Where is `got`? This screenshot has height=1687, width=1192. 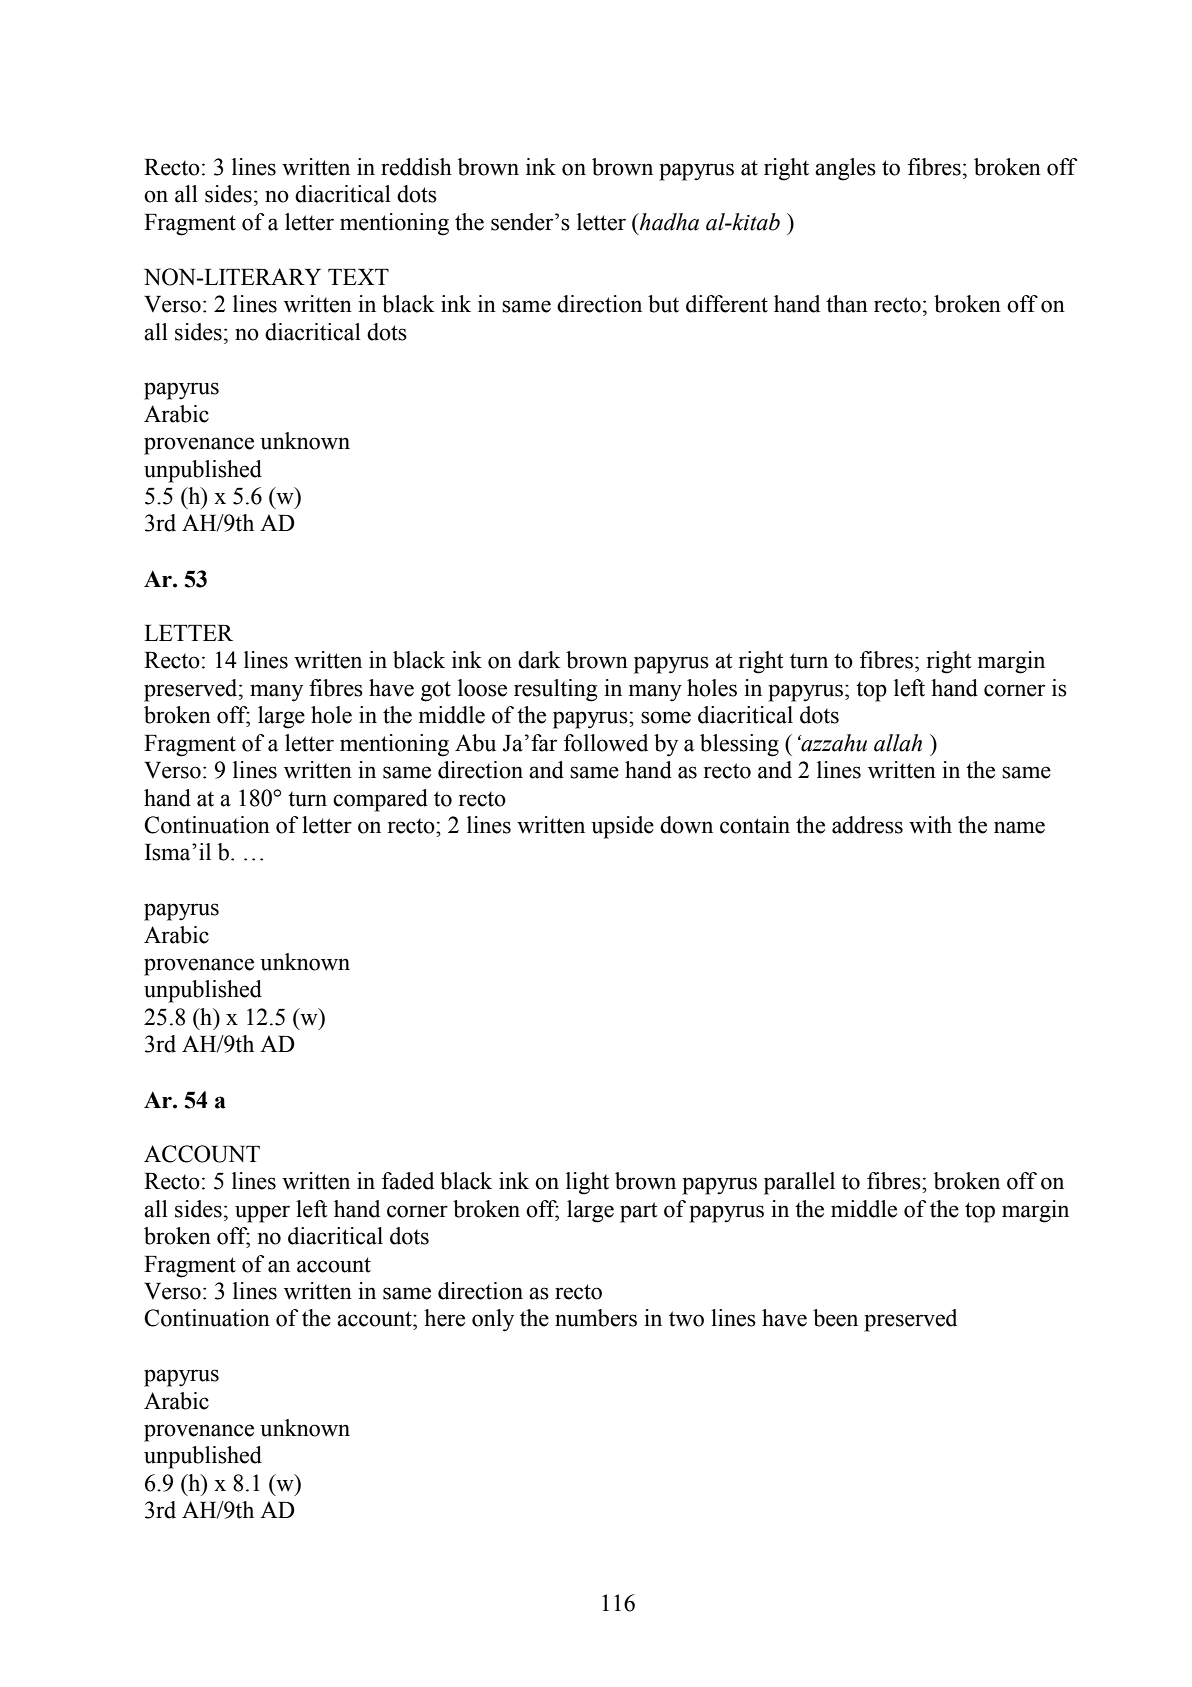
got is located at coordinates (436, 691).
